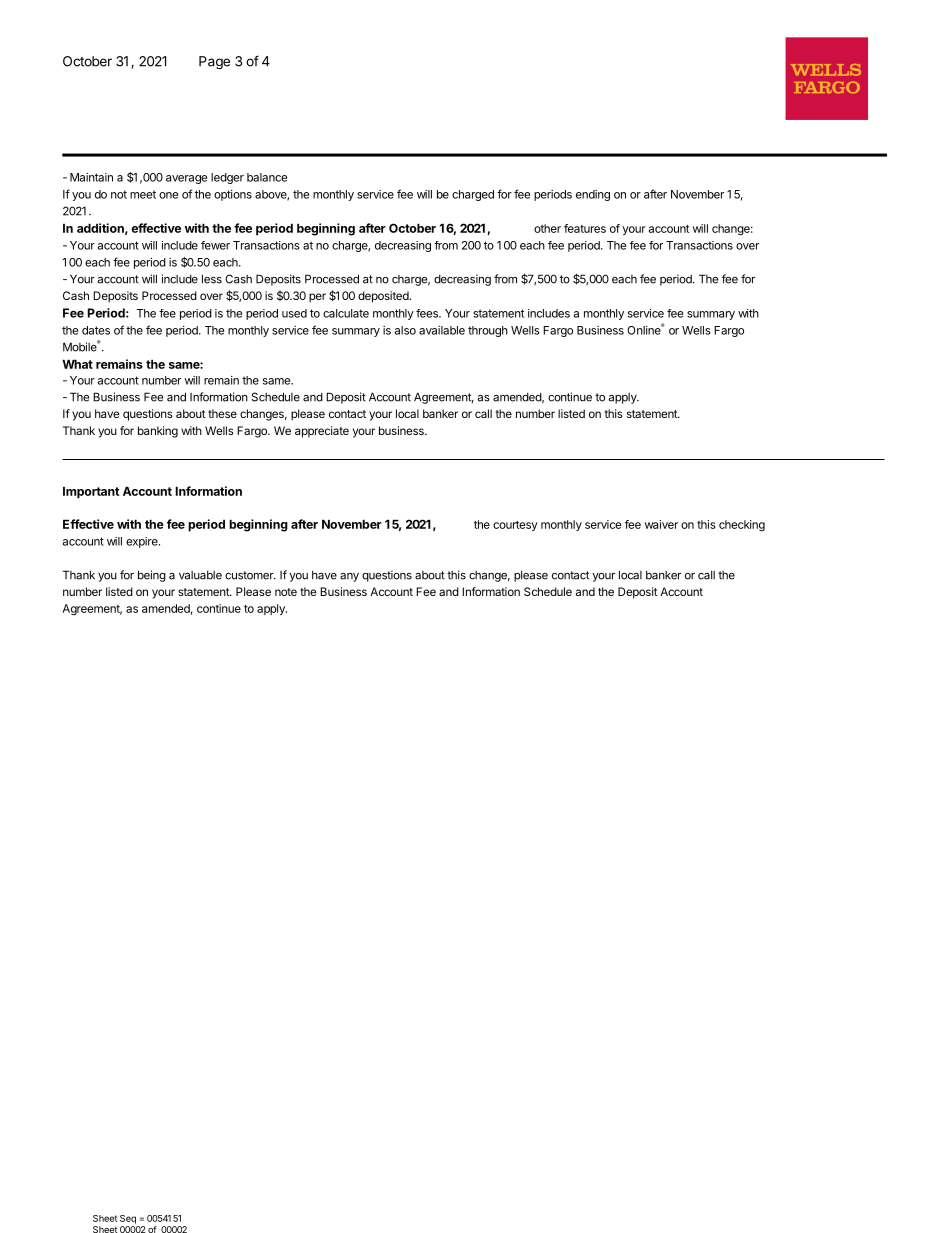 The height and width of the page is (1233, 952). What do you see at coordinates (488, 331) in the page?
I see `through` at bounding box center [488, 331].
